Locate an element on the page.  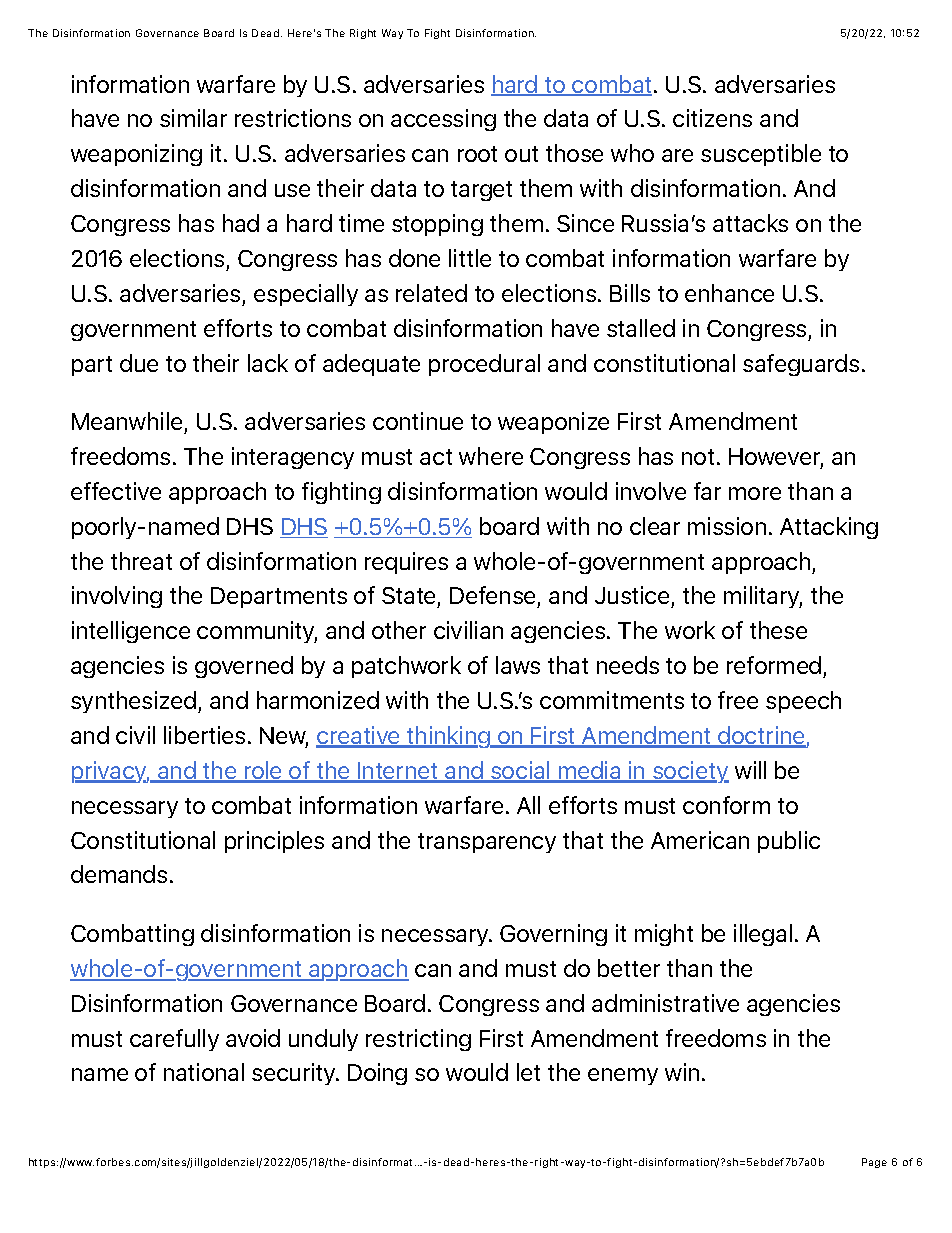
similar is located at coordinates (193, 118).
